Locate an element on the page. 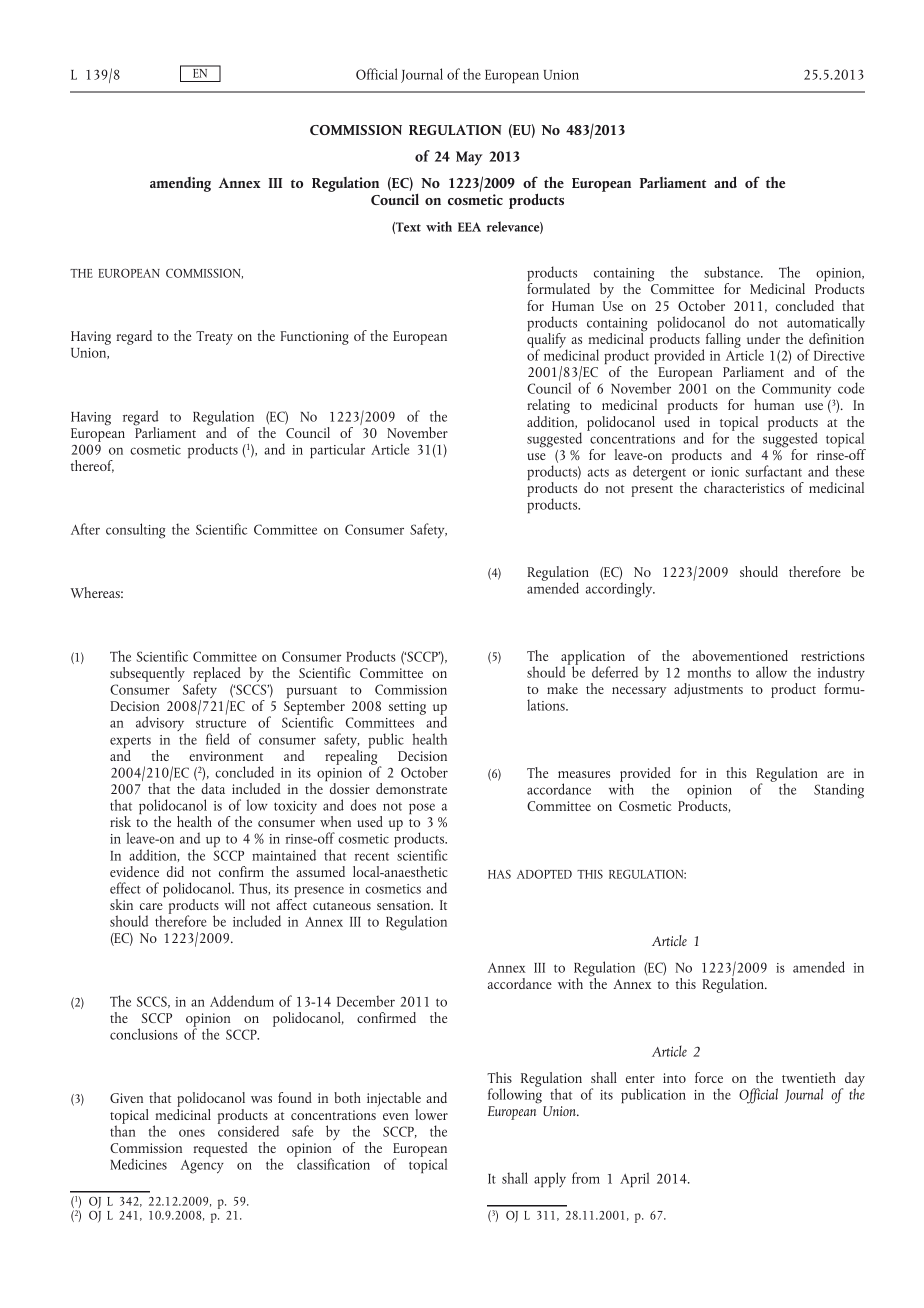 The image size is (924, 1308). Standing is located at coordinates (839, 791).
